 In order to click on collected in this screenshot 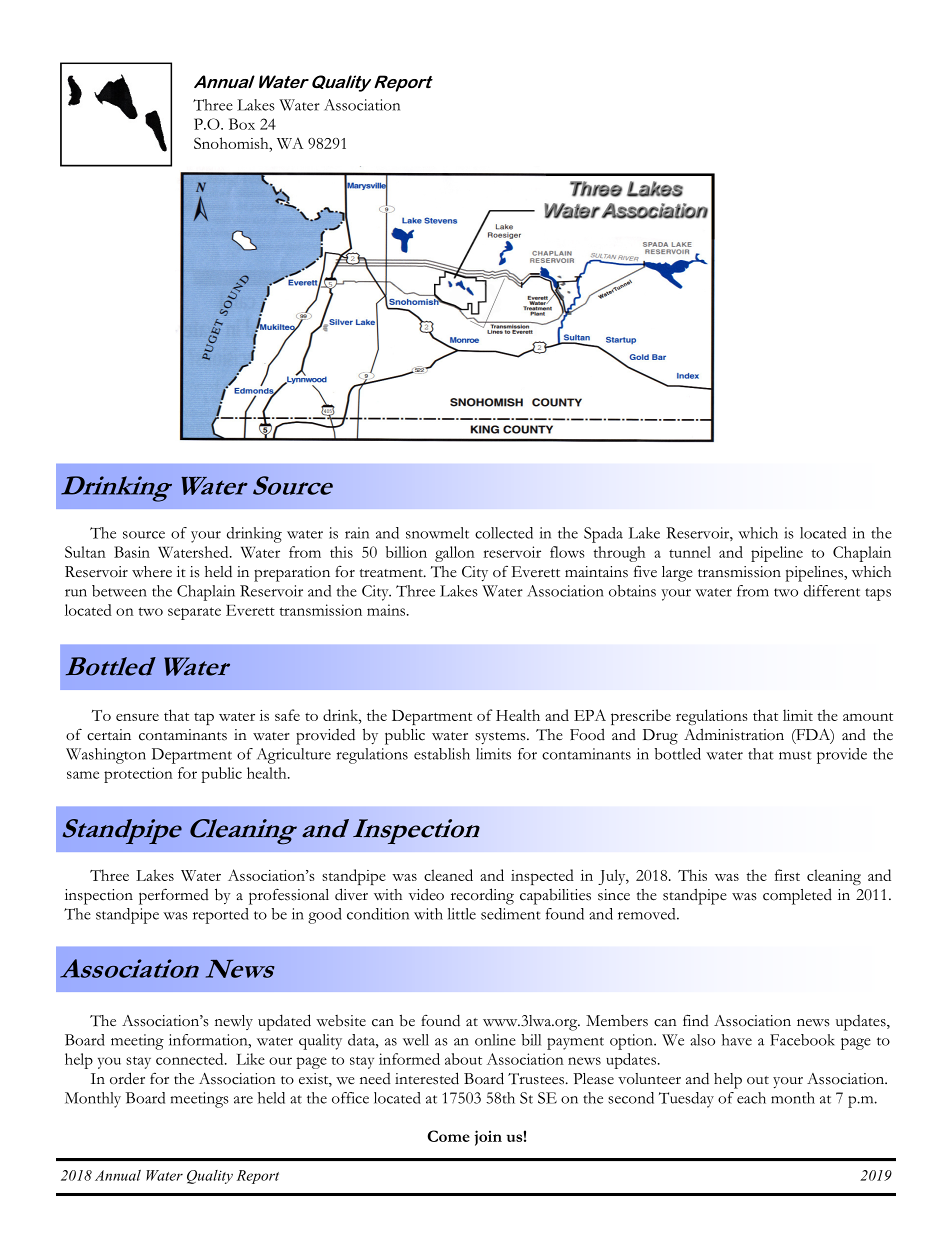, I will do `click(504, 533)`.
